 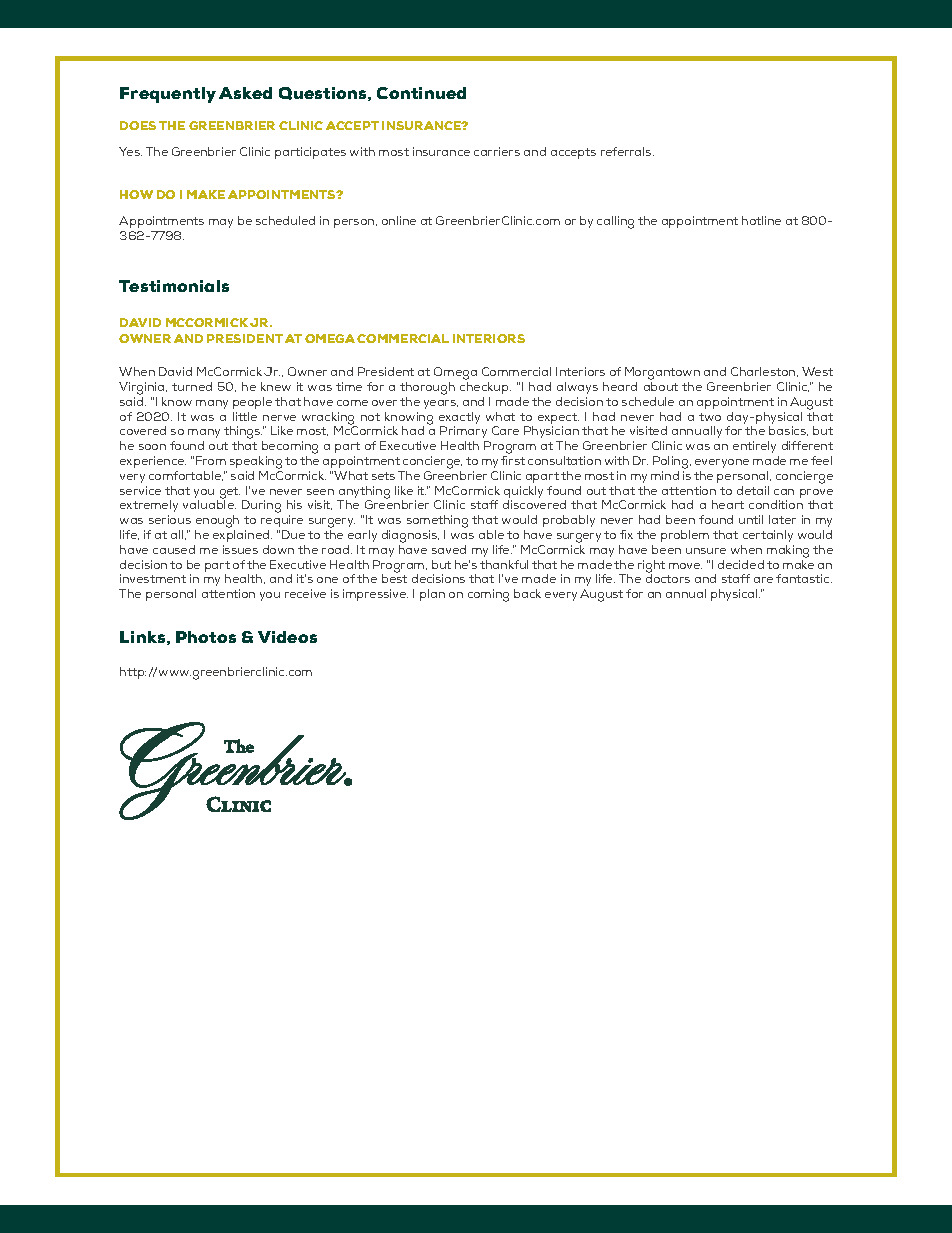 What do you see at coordinates (211, 460) in the screenshot?
I see `From` at bounding box center [211, 460].
